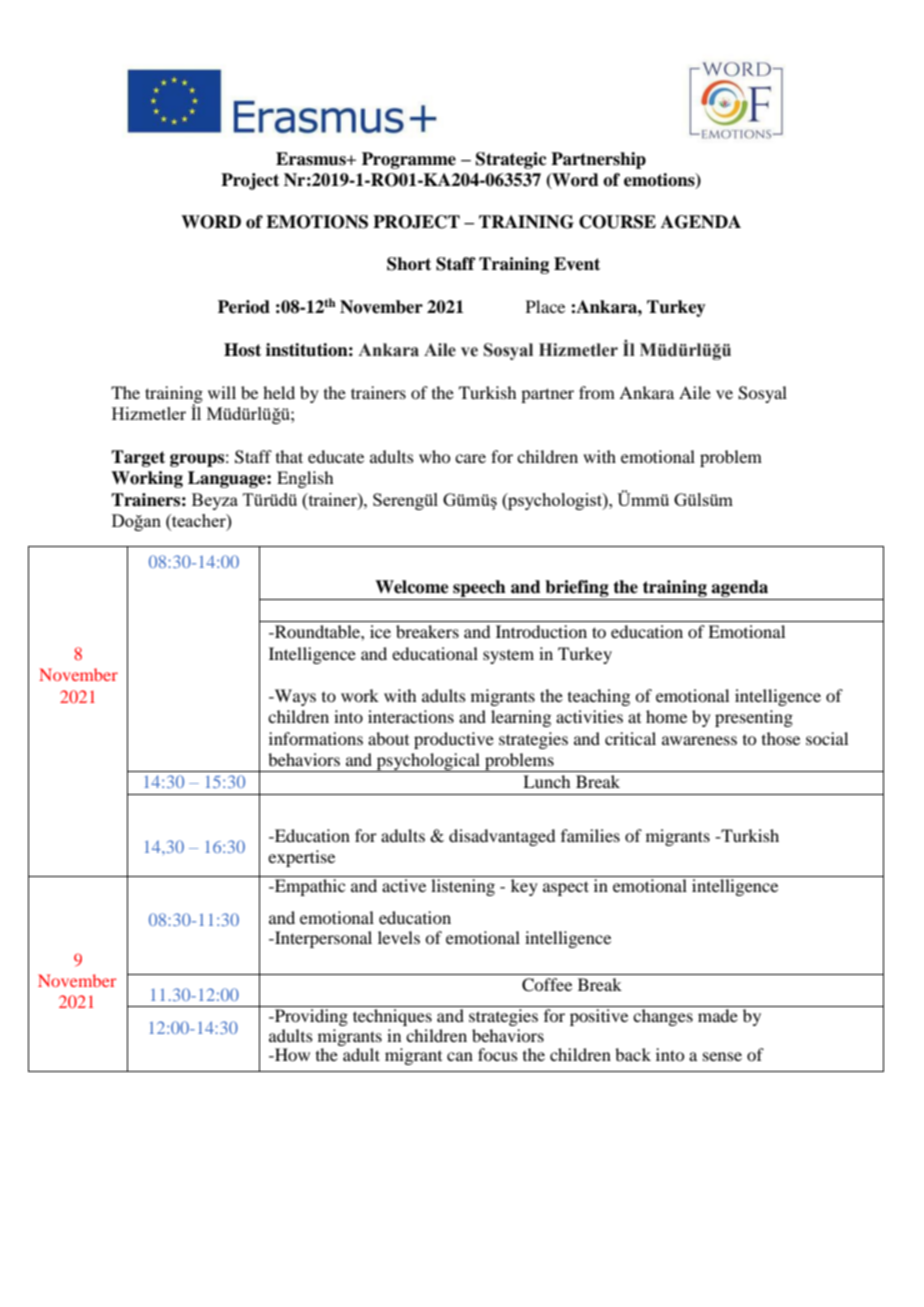 Image resolution: width=924 pixels, height=1307 pixels. I want to click on How, so click(291, 1054).
